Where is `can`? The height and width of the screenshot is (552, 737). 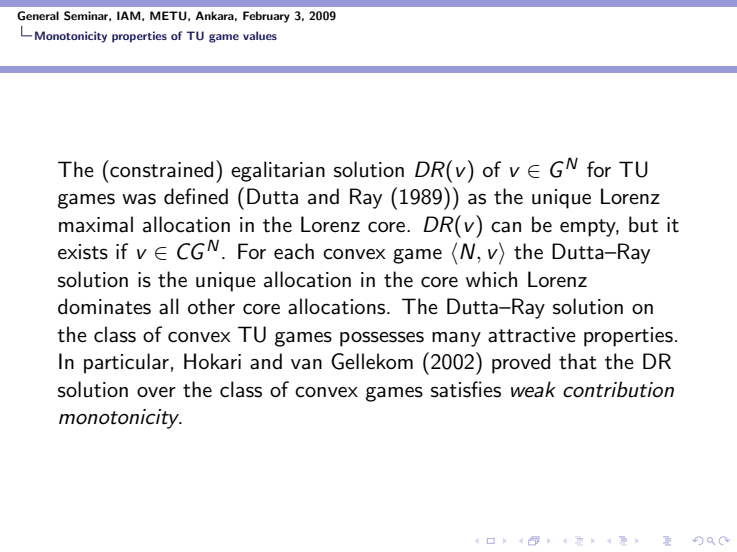
can is located at coordinates (506, 227).
